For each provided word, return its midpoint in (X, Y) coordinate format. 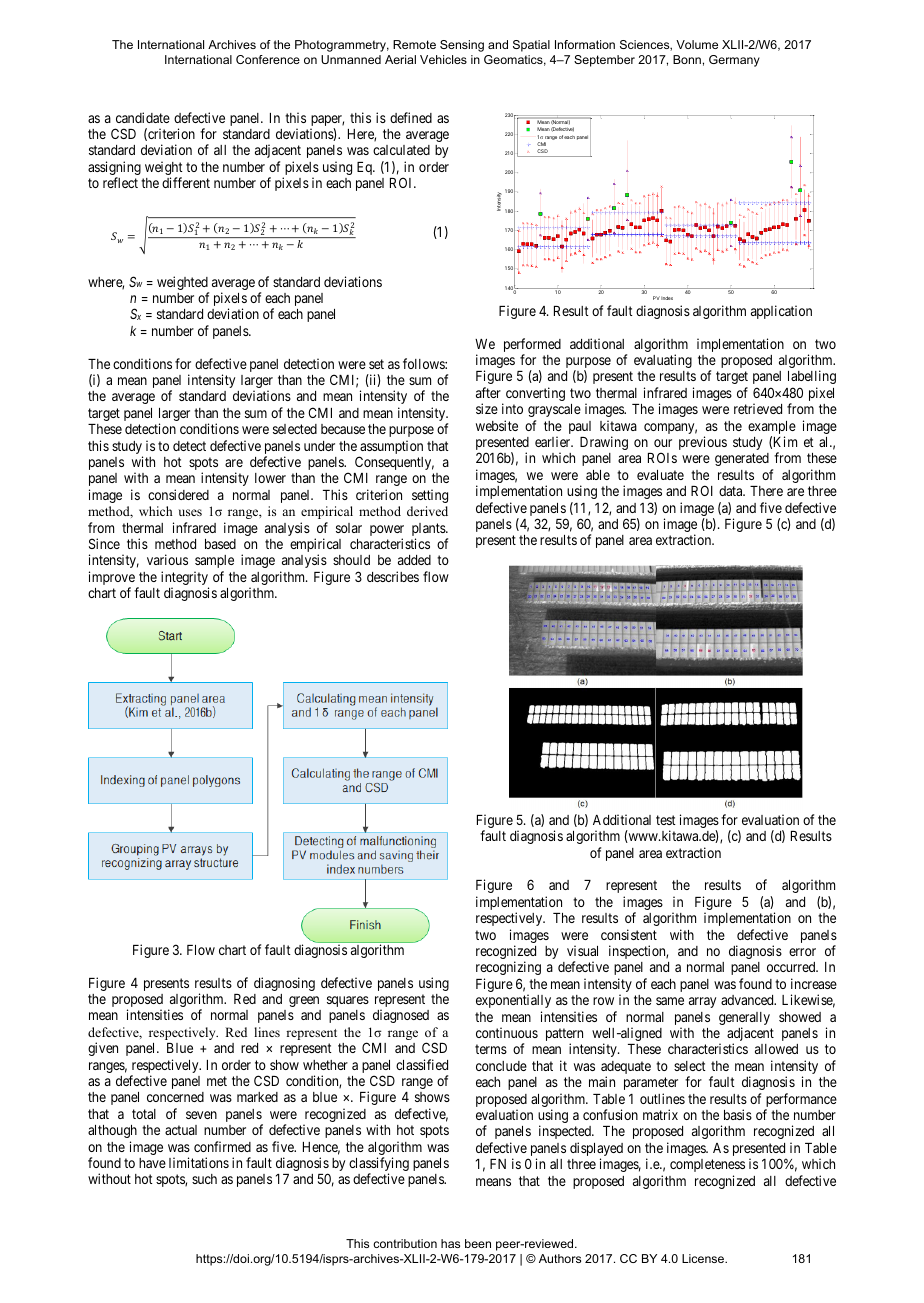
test (666, 820)
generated (742, 459)
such (204, 1179)
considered (178, 494)
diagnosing (284, 984)
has (450, 1243)
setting (430, 496)
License (704, 1258)
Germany (734, 61)
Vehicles (443, 59)
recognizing (508, 968)
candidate (143, 117)
